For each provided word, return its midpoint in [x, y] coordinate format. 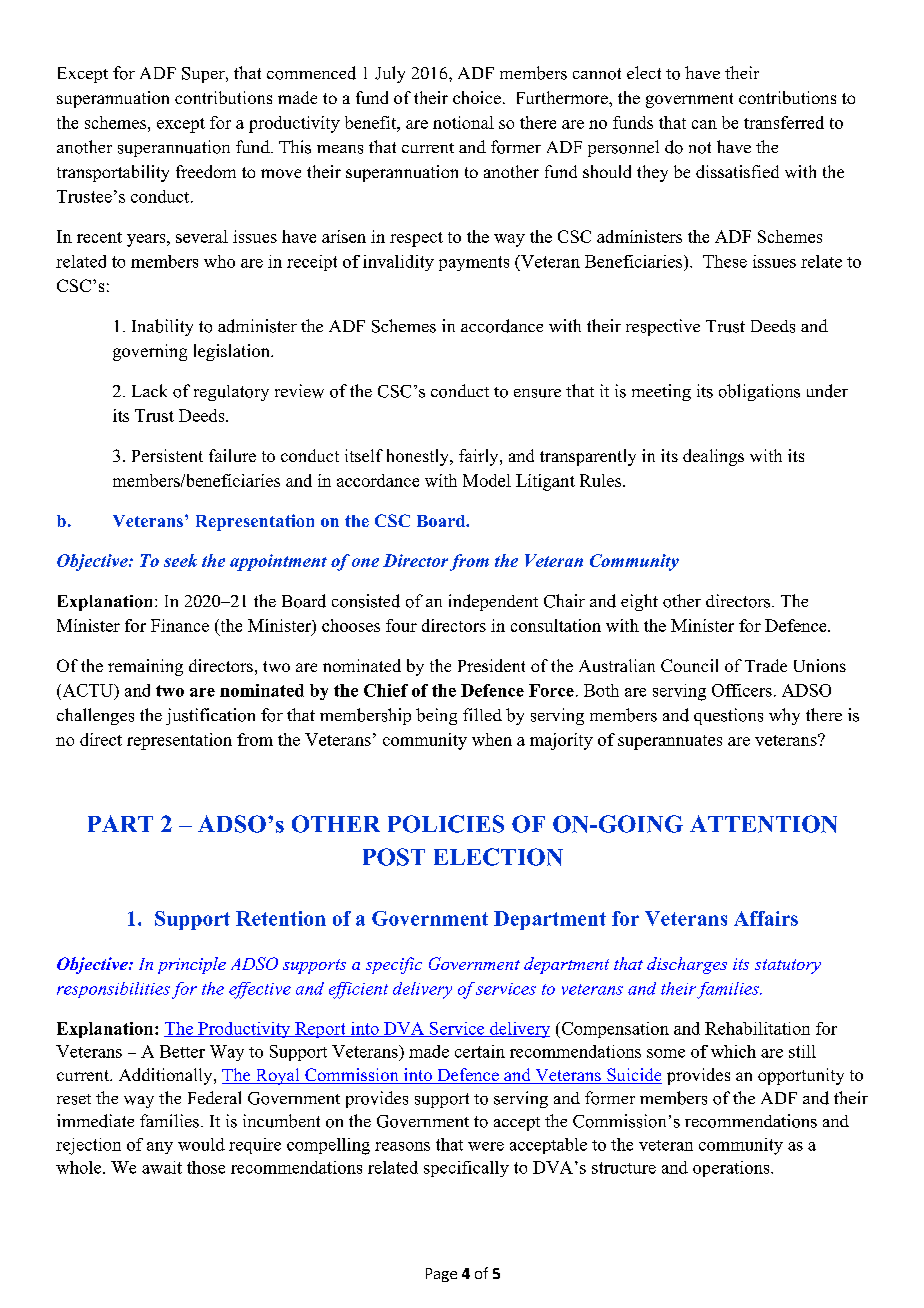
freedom [206, 171]
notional [463, 122]
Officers [742, 690]
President [491, 665]
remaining [145, 667]
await [162, 1167]
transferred [784, 122]
